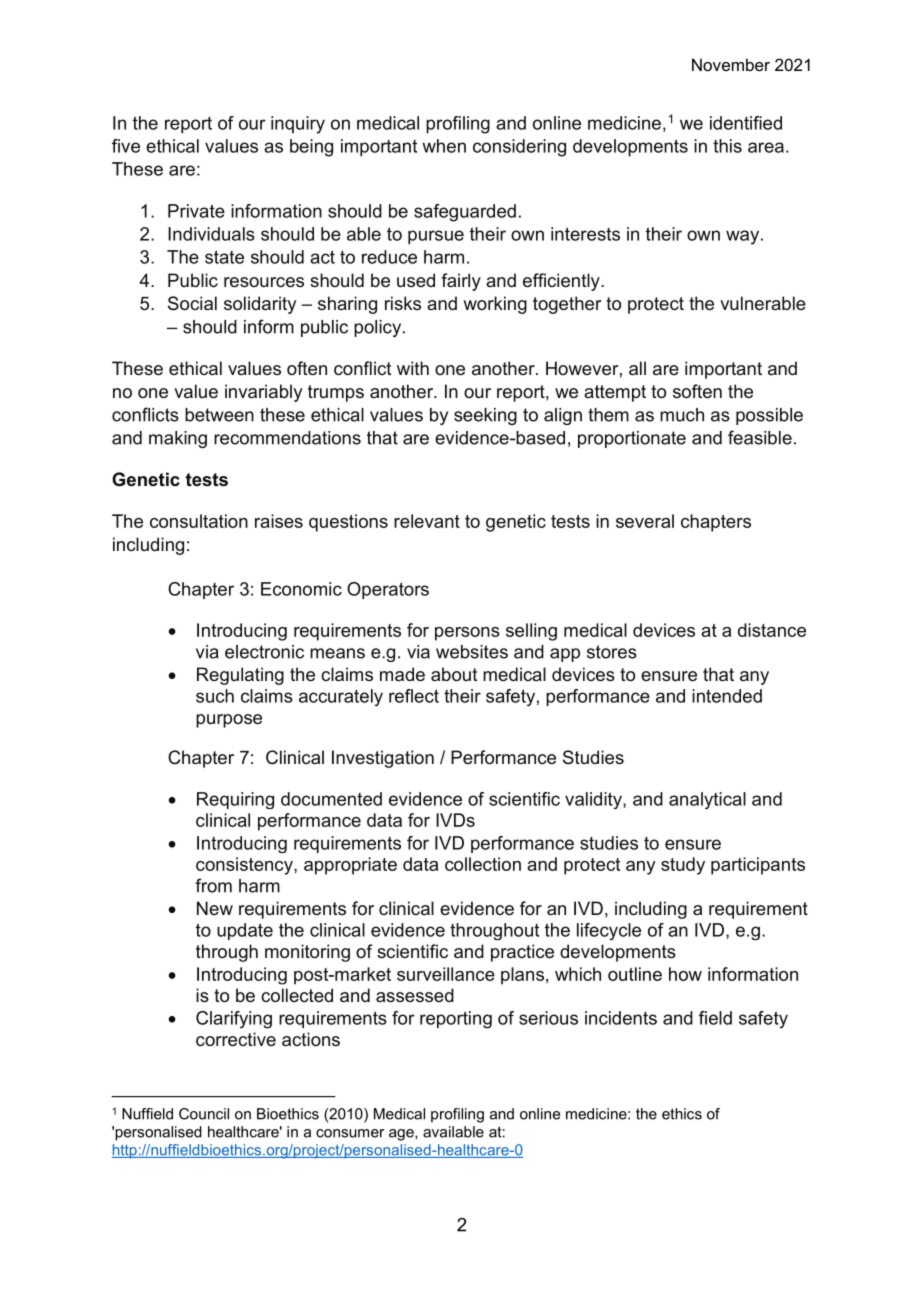  Describe the element at coordinates (731, 64) in the screenshot. I see `November` at that location.
